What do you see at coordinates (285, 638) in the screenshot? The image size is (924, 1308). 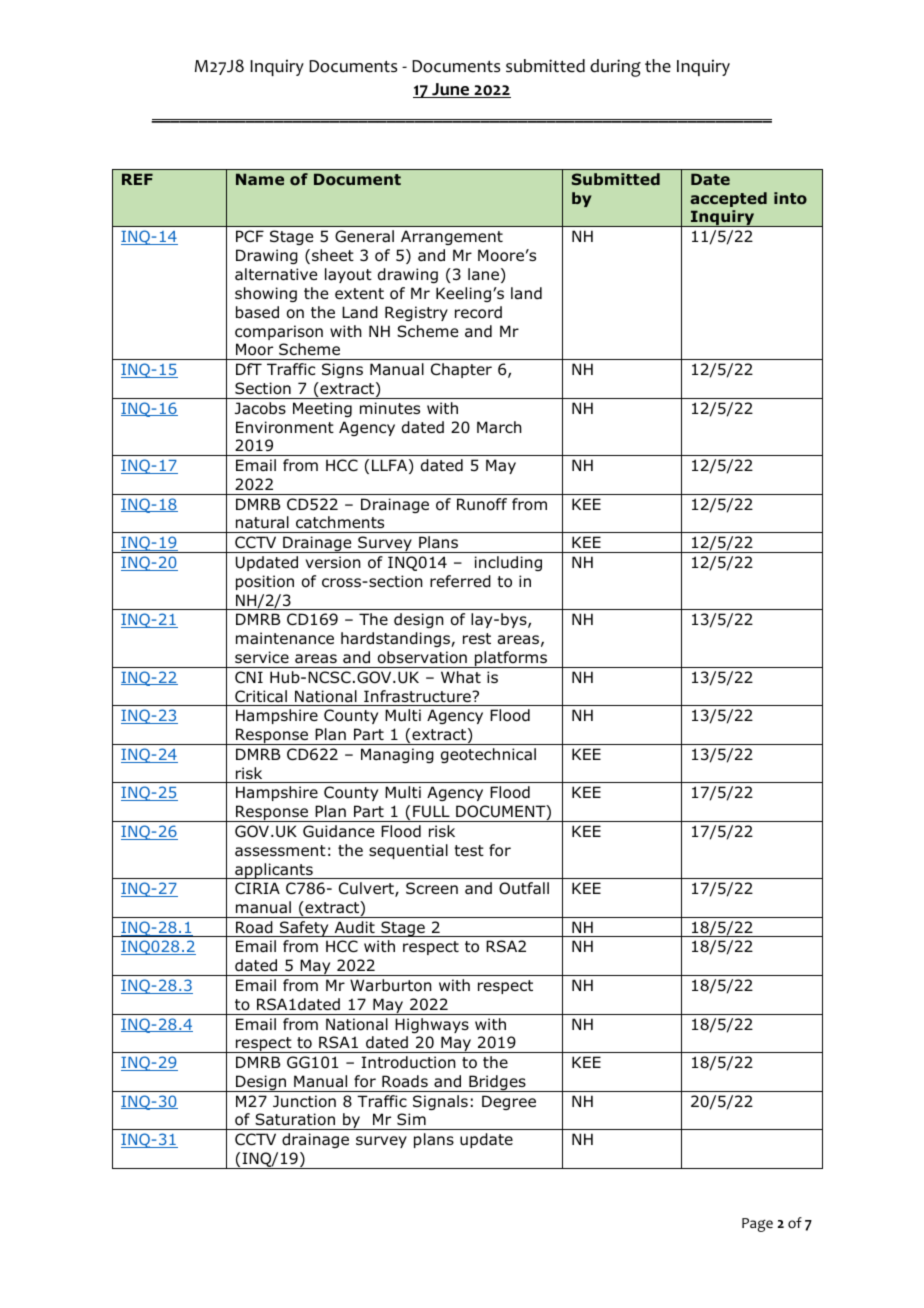 I see `maintenance` at bounding box center [285, 638].
